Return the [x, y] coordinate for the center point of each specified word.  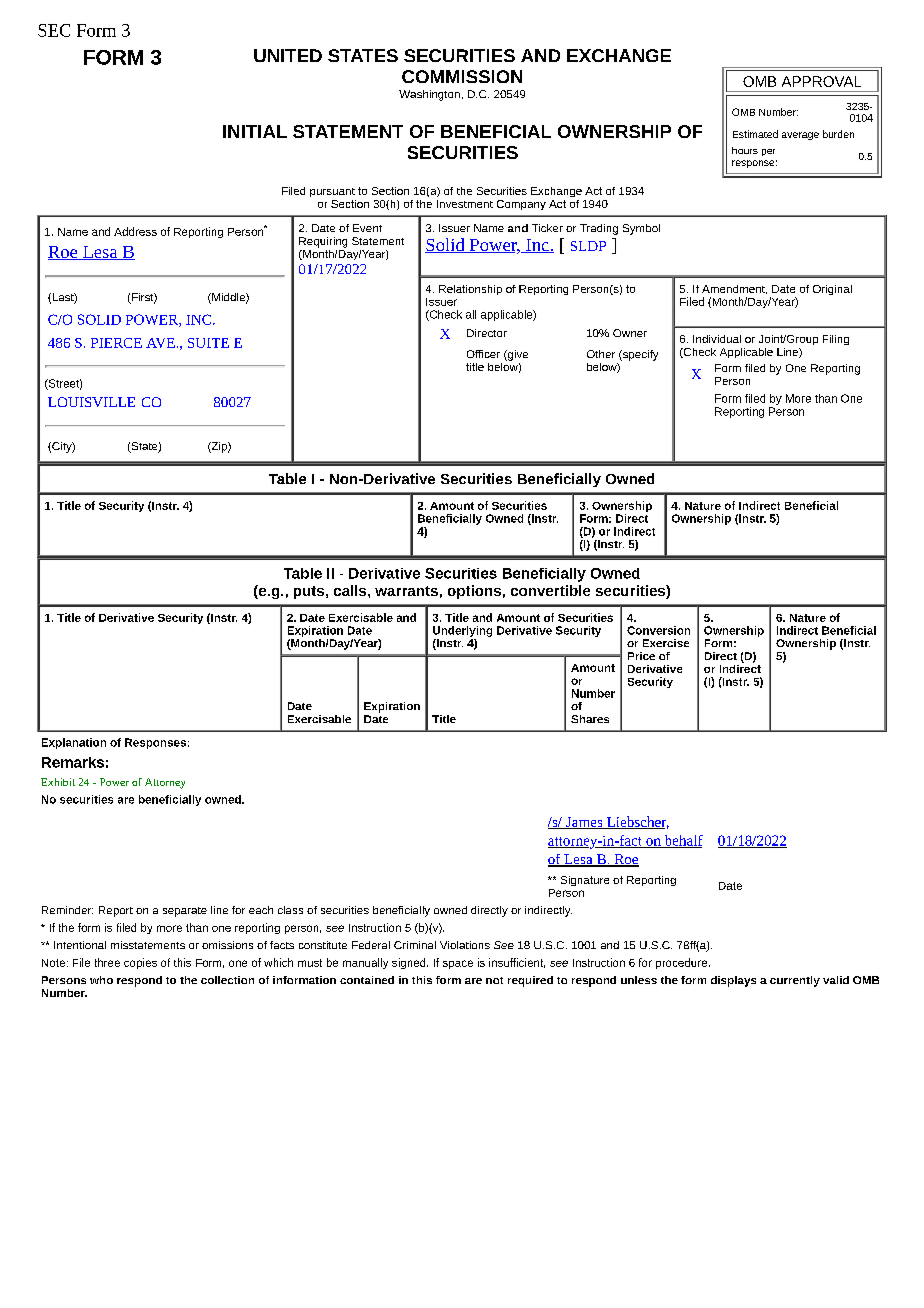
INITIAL [255, 131]
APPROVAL [821, 81]
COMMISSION [462, 76]
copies [140, 963]
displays [733, 981]
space [458, 964]
